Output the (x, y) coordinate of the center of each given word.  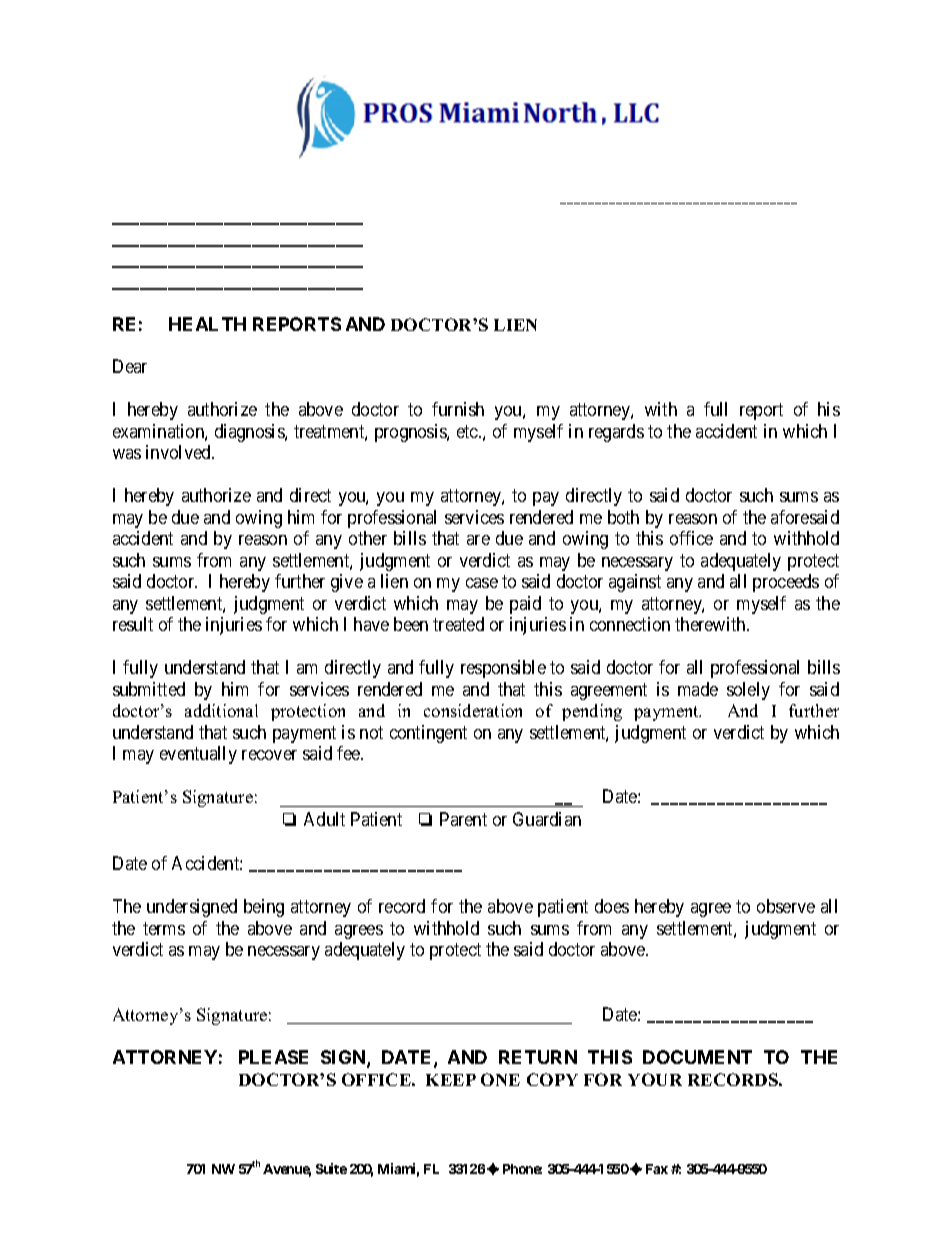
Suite (331, 1168)
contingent (428, 734)
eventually (198, 755)
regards (616, 433)
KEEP (451, 1080)
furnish (458, 409)
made (698, 689)
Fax (657, 1169)
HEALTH (207, 324)
